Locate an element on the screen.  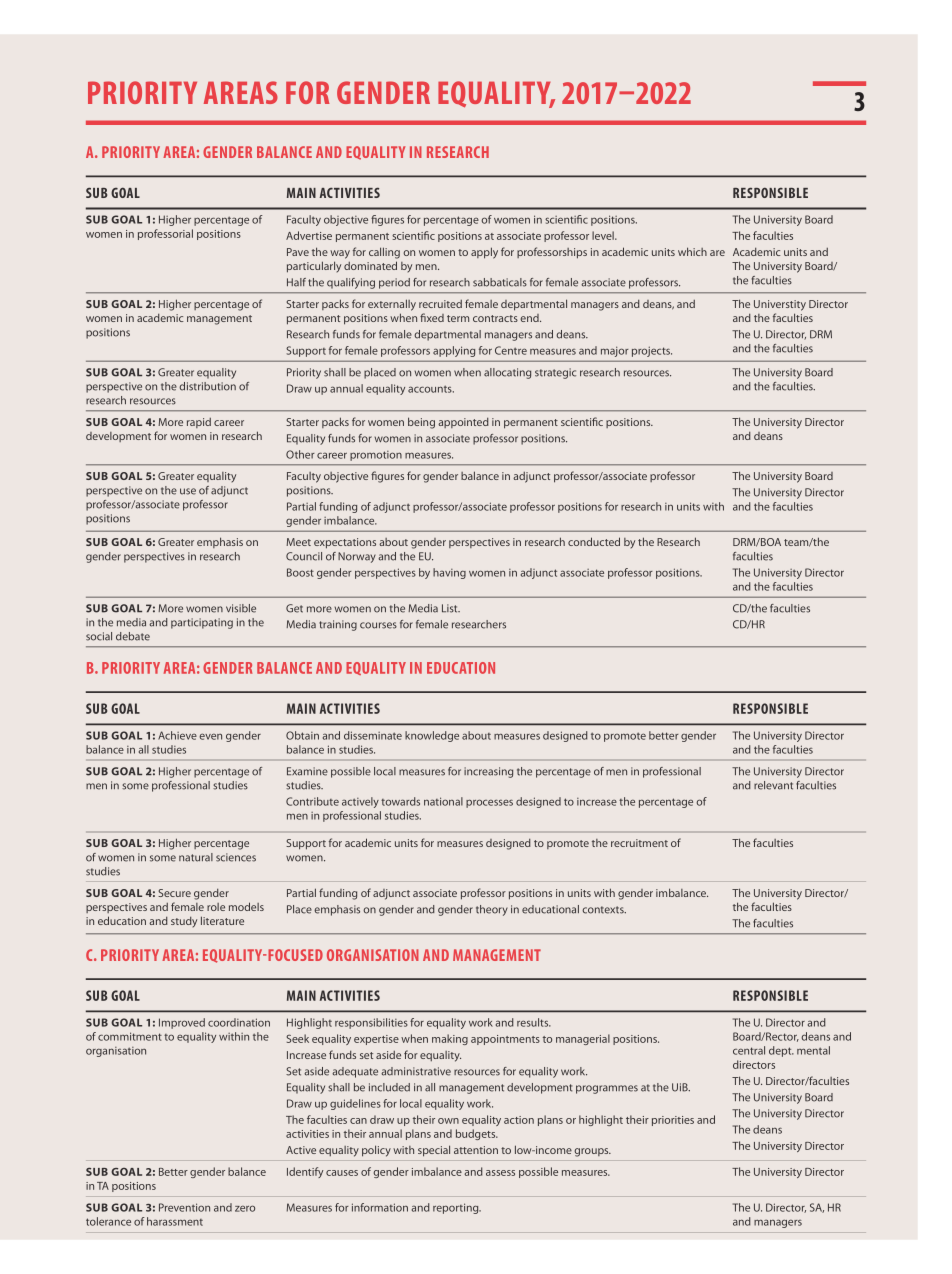
harassment is located at coordinates (175, 1221).
